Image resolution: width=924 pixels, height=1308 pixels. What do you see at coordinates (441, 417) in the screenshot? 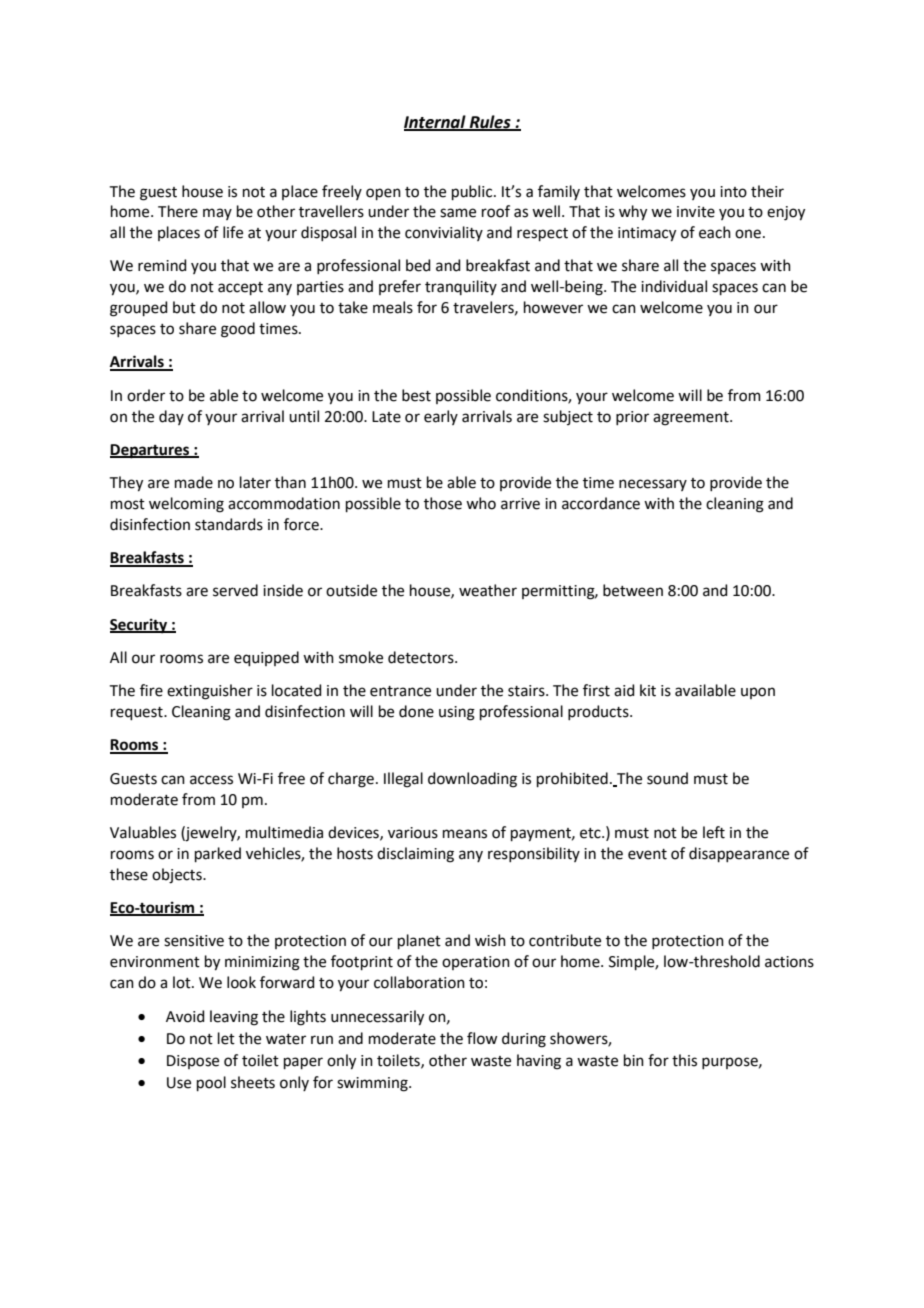
I see `early` at bounding box center [441, 417].
